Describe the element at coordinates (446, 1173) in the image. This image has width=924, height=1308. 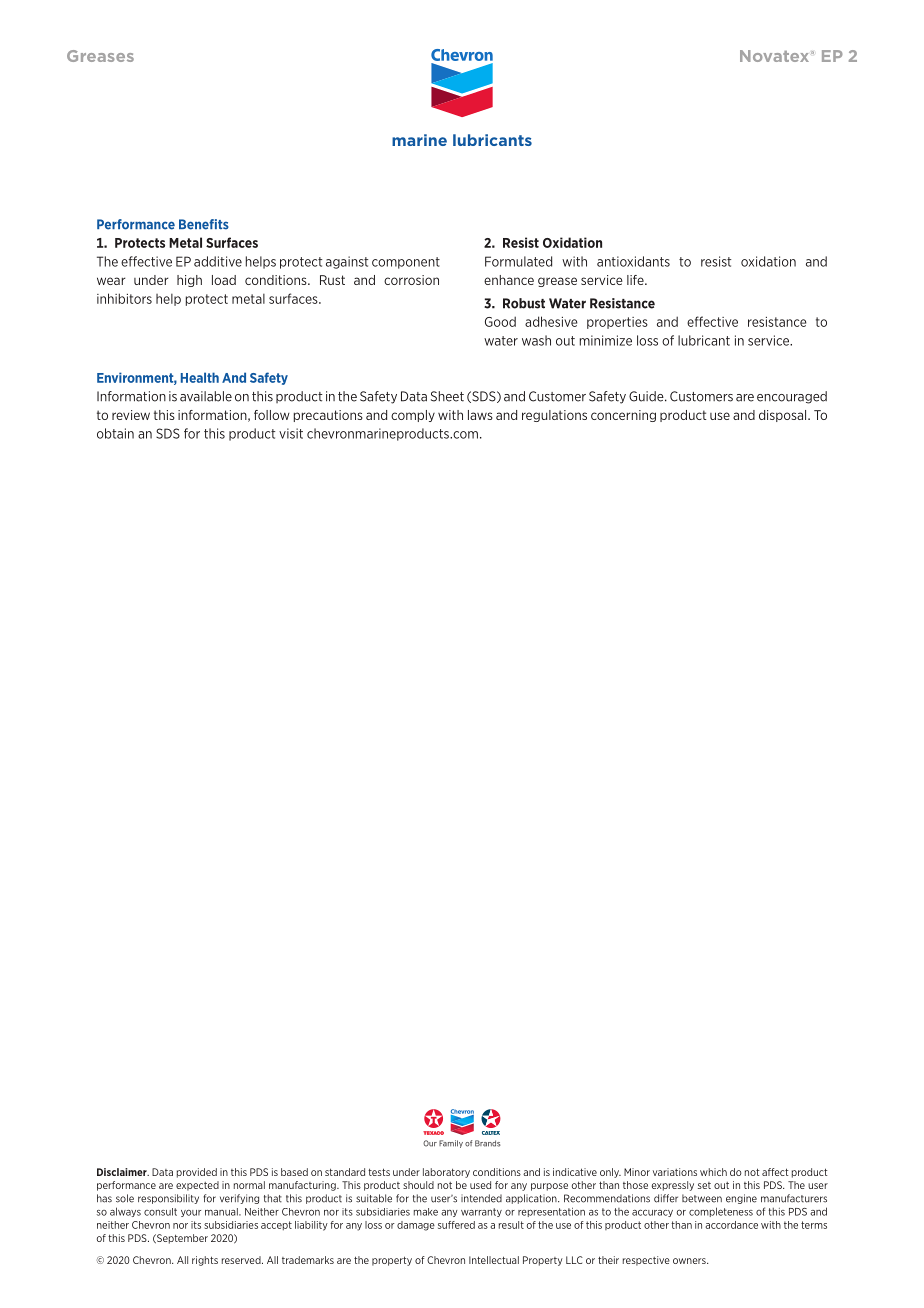
I see `laboratory` at that location.
